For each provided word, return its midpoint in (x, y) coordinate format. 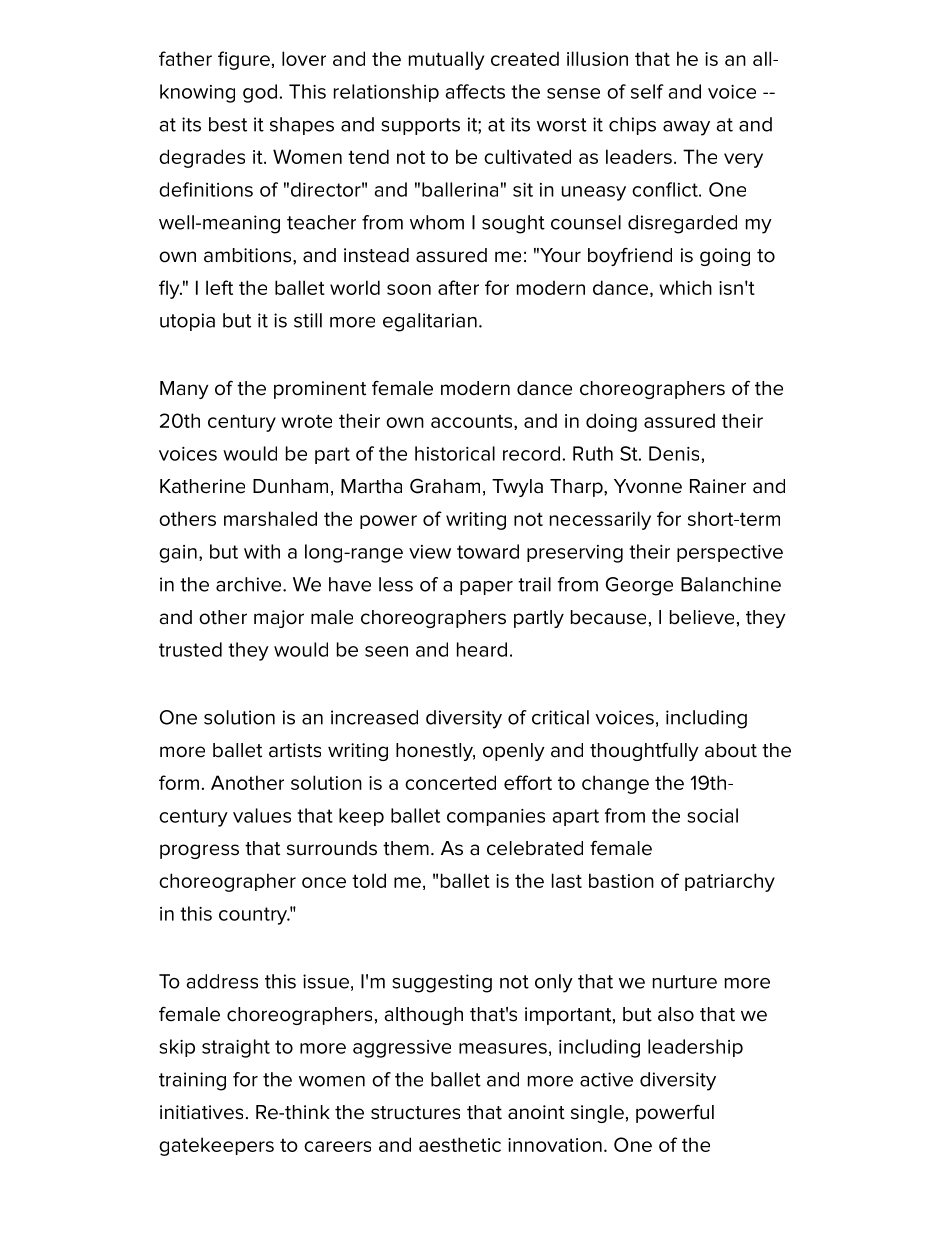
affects (475, 91)
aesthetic (460, 1144)
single (597, 1114)
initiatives (201, 1112)
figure (244, 60)
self (647, 91)
